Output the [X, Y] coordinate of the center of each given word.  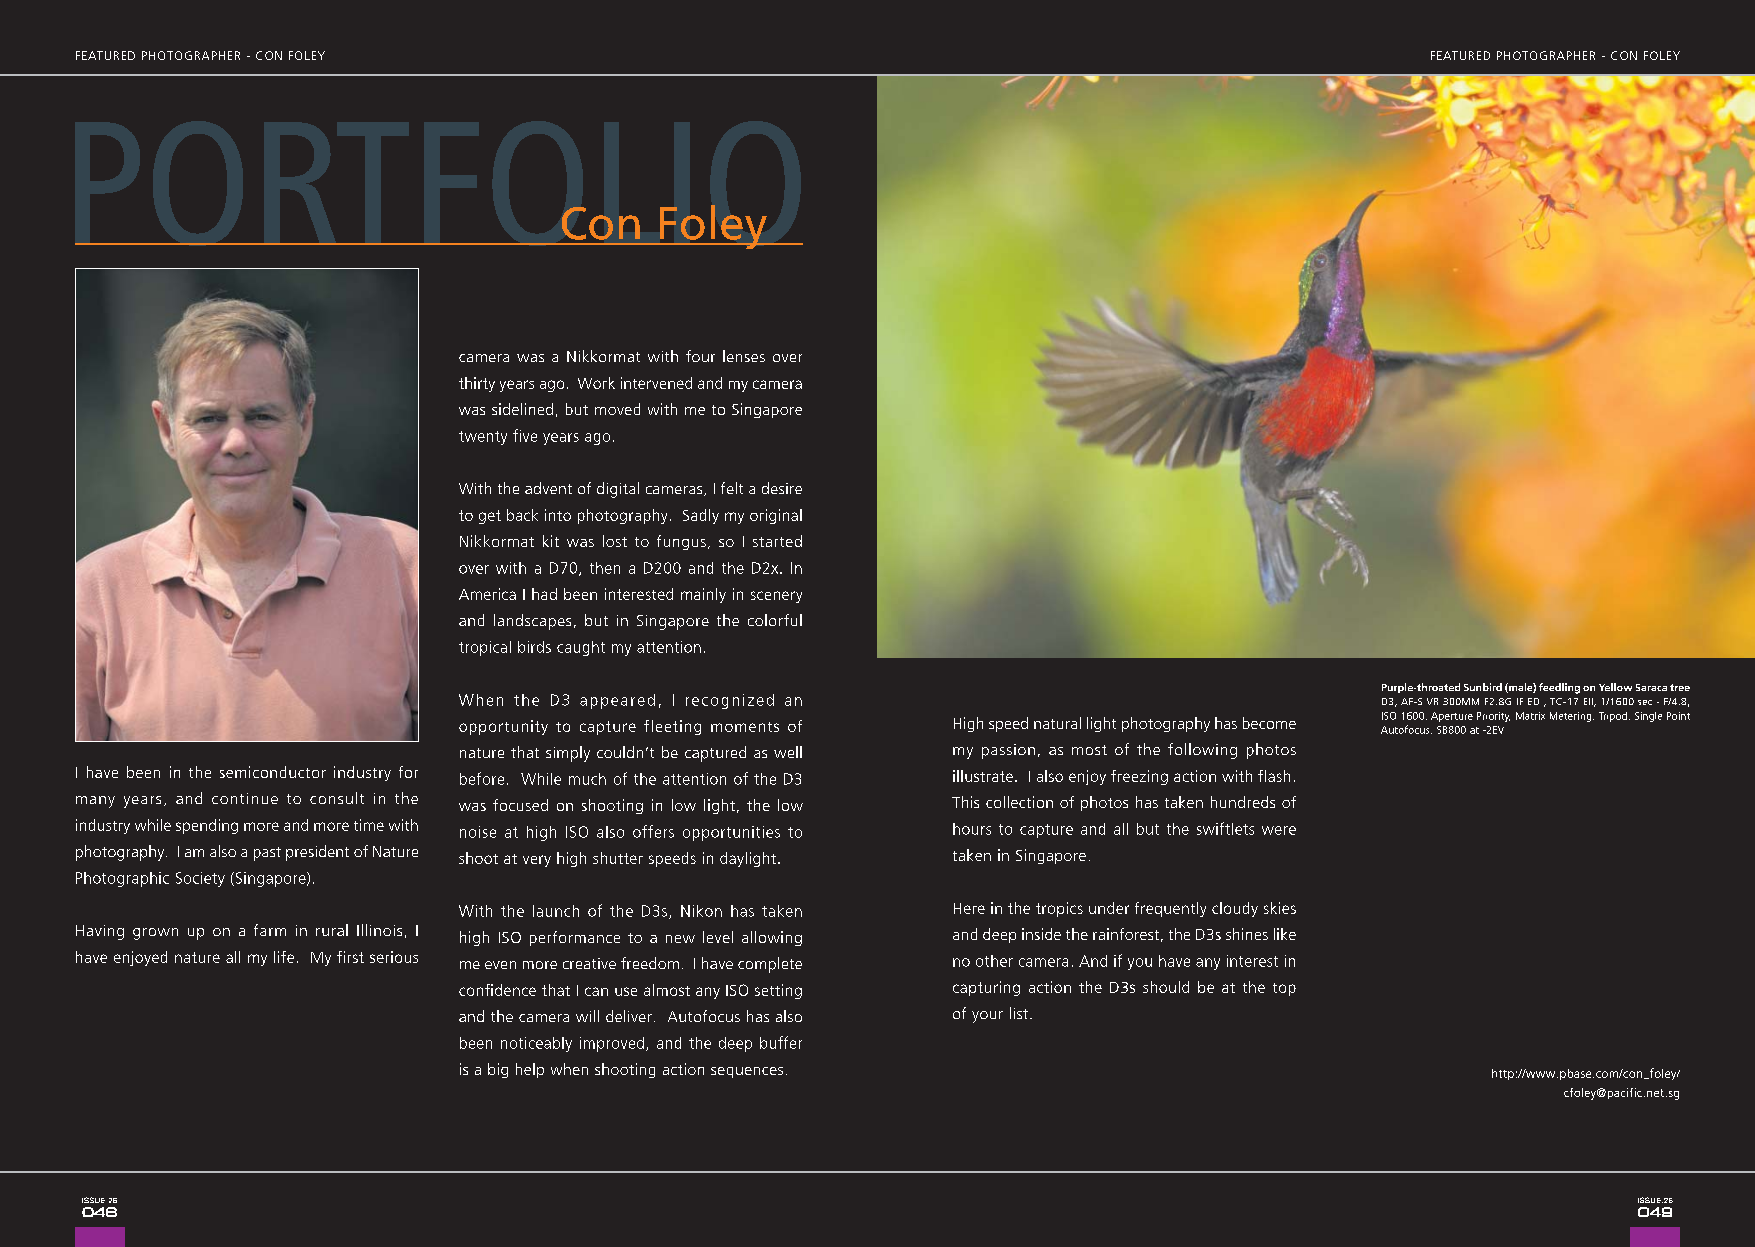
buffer [781, 1042]
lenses [744, 356]
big [498, 1070]
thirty [477, 384]
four [700, 356]
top [1284, 989]
